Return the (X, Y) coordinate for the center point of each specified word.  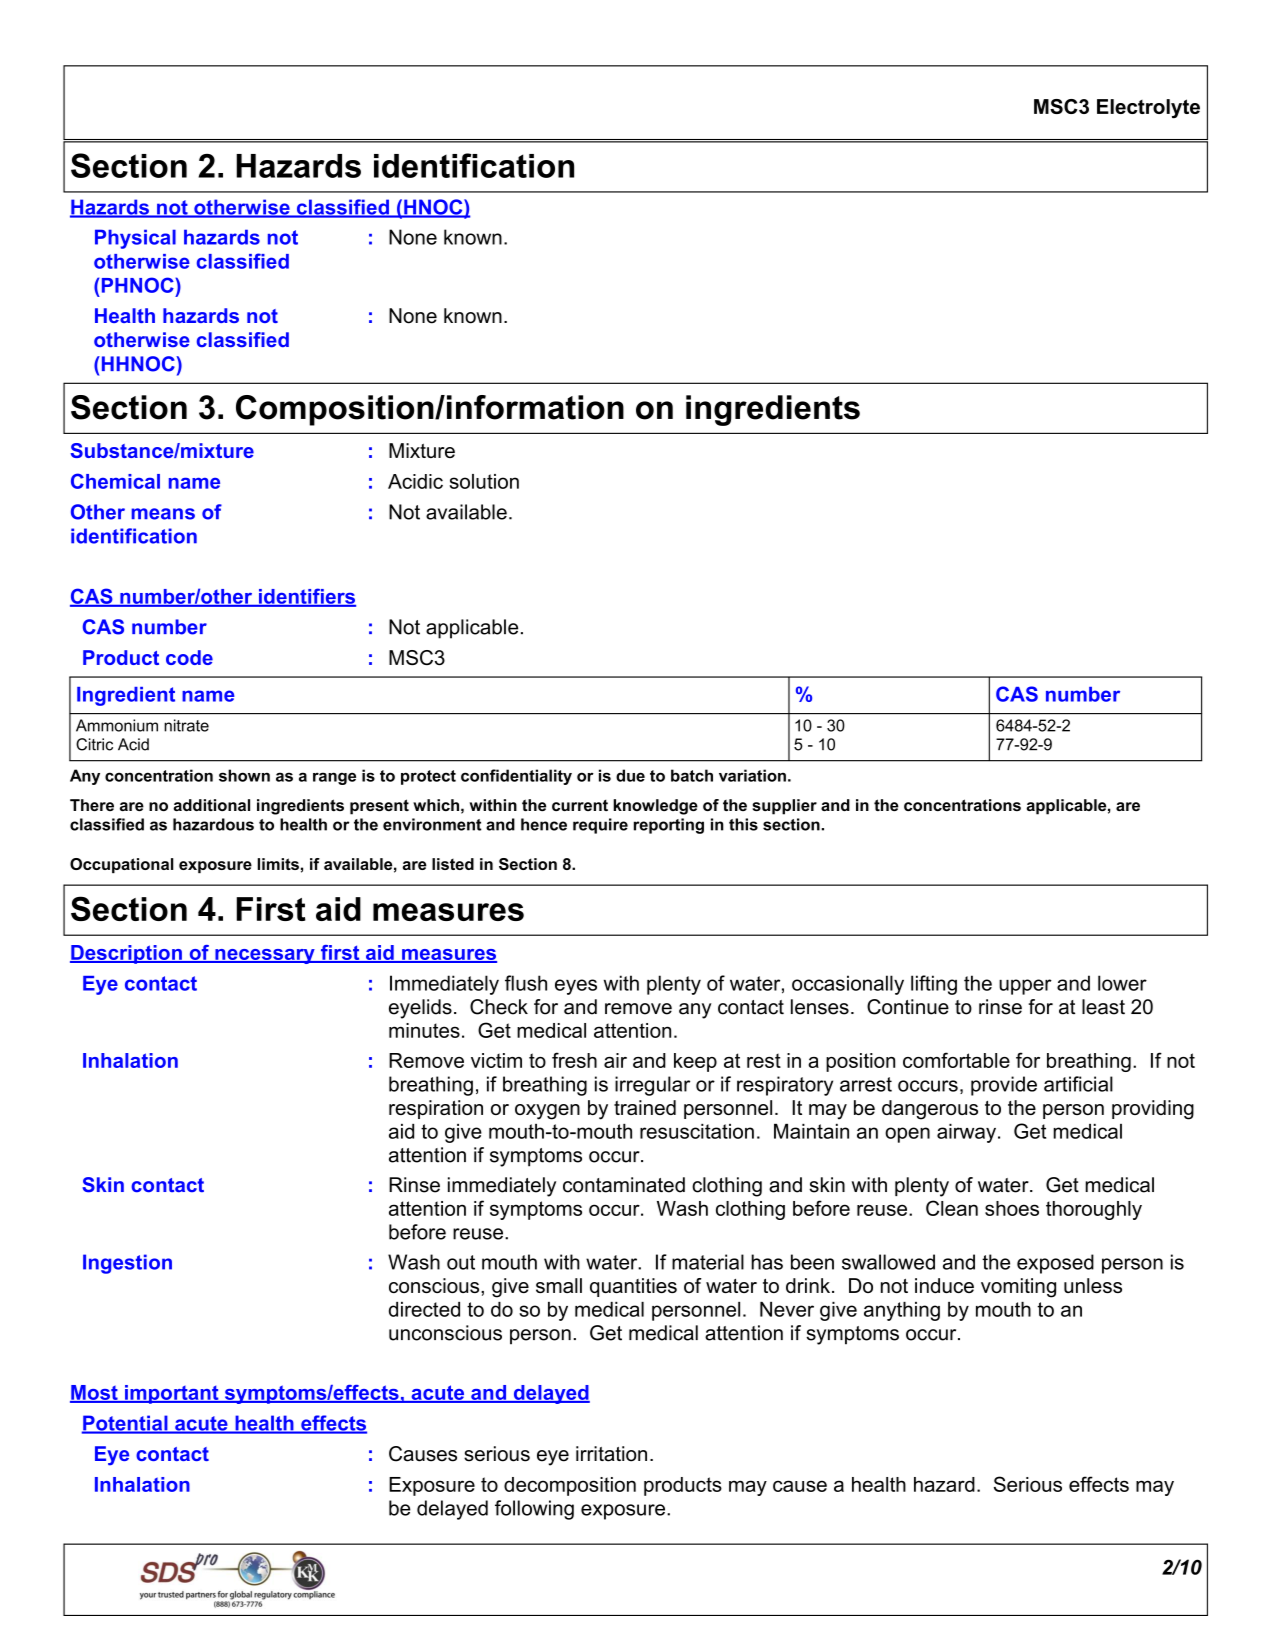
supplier (784, 807)
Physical (135, 239)
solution (484, 481)
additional (211, 805)
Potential (126, 1424)
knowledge (655, 807)
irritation (611, 1454)
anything (902, 1311)
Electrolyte (1148, 109)
